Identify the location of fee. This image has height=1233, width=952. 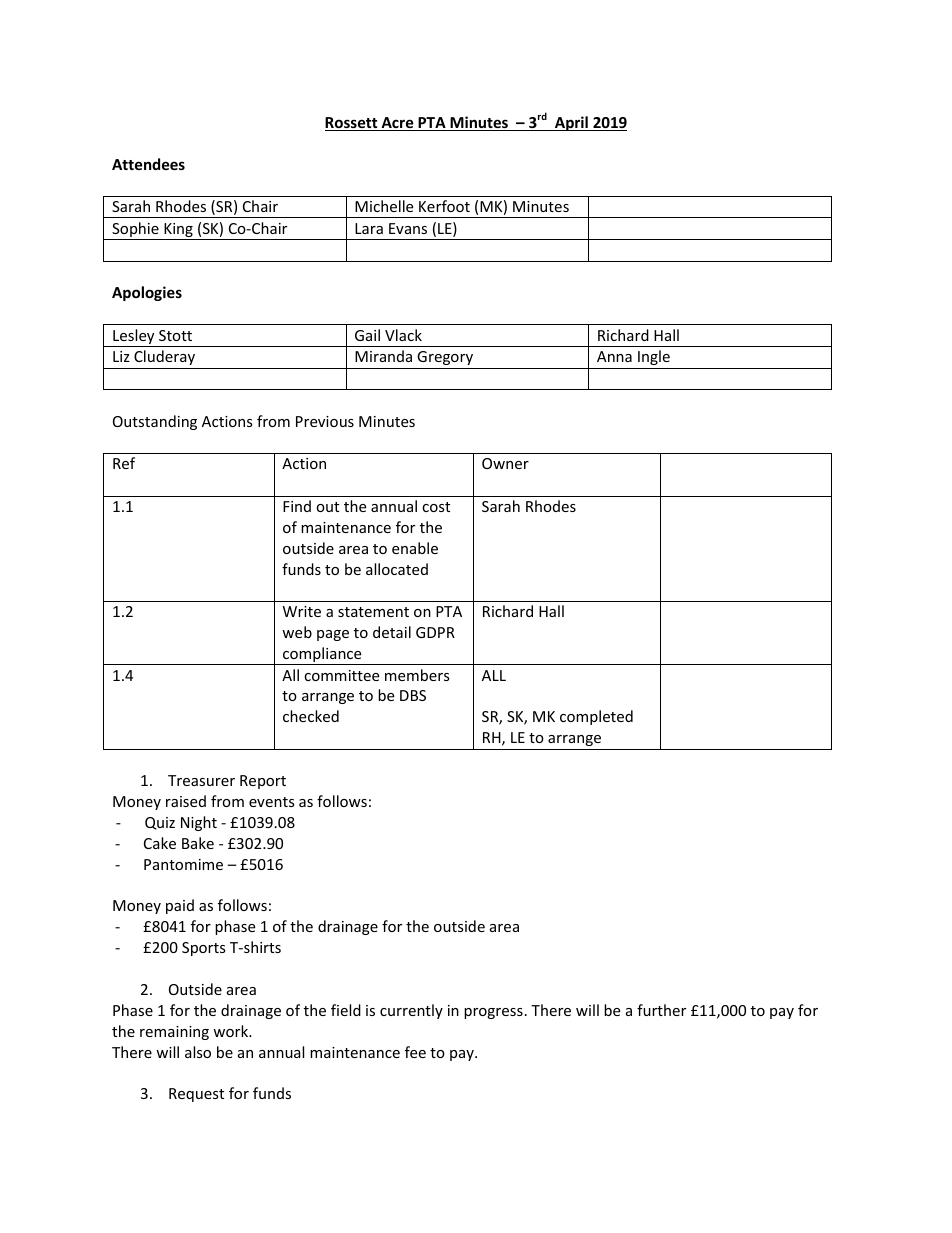
(415, 1052).
